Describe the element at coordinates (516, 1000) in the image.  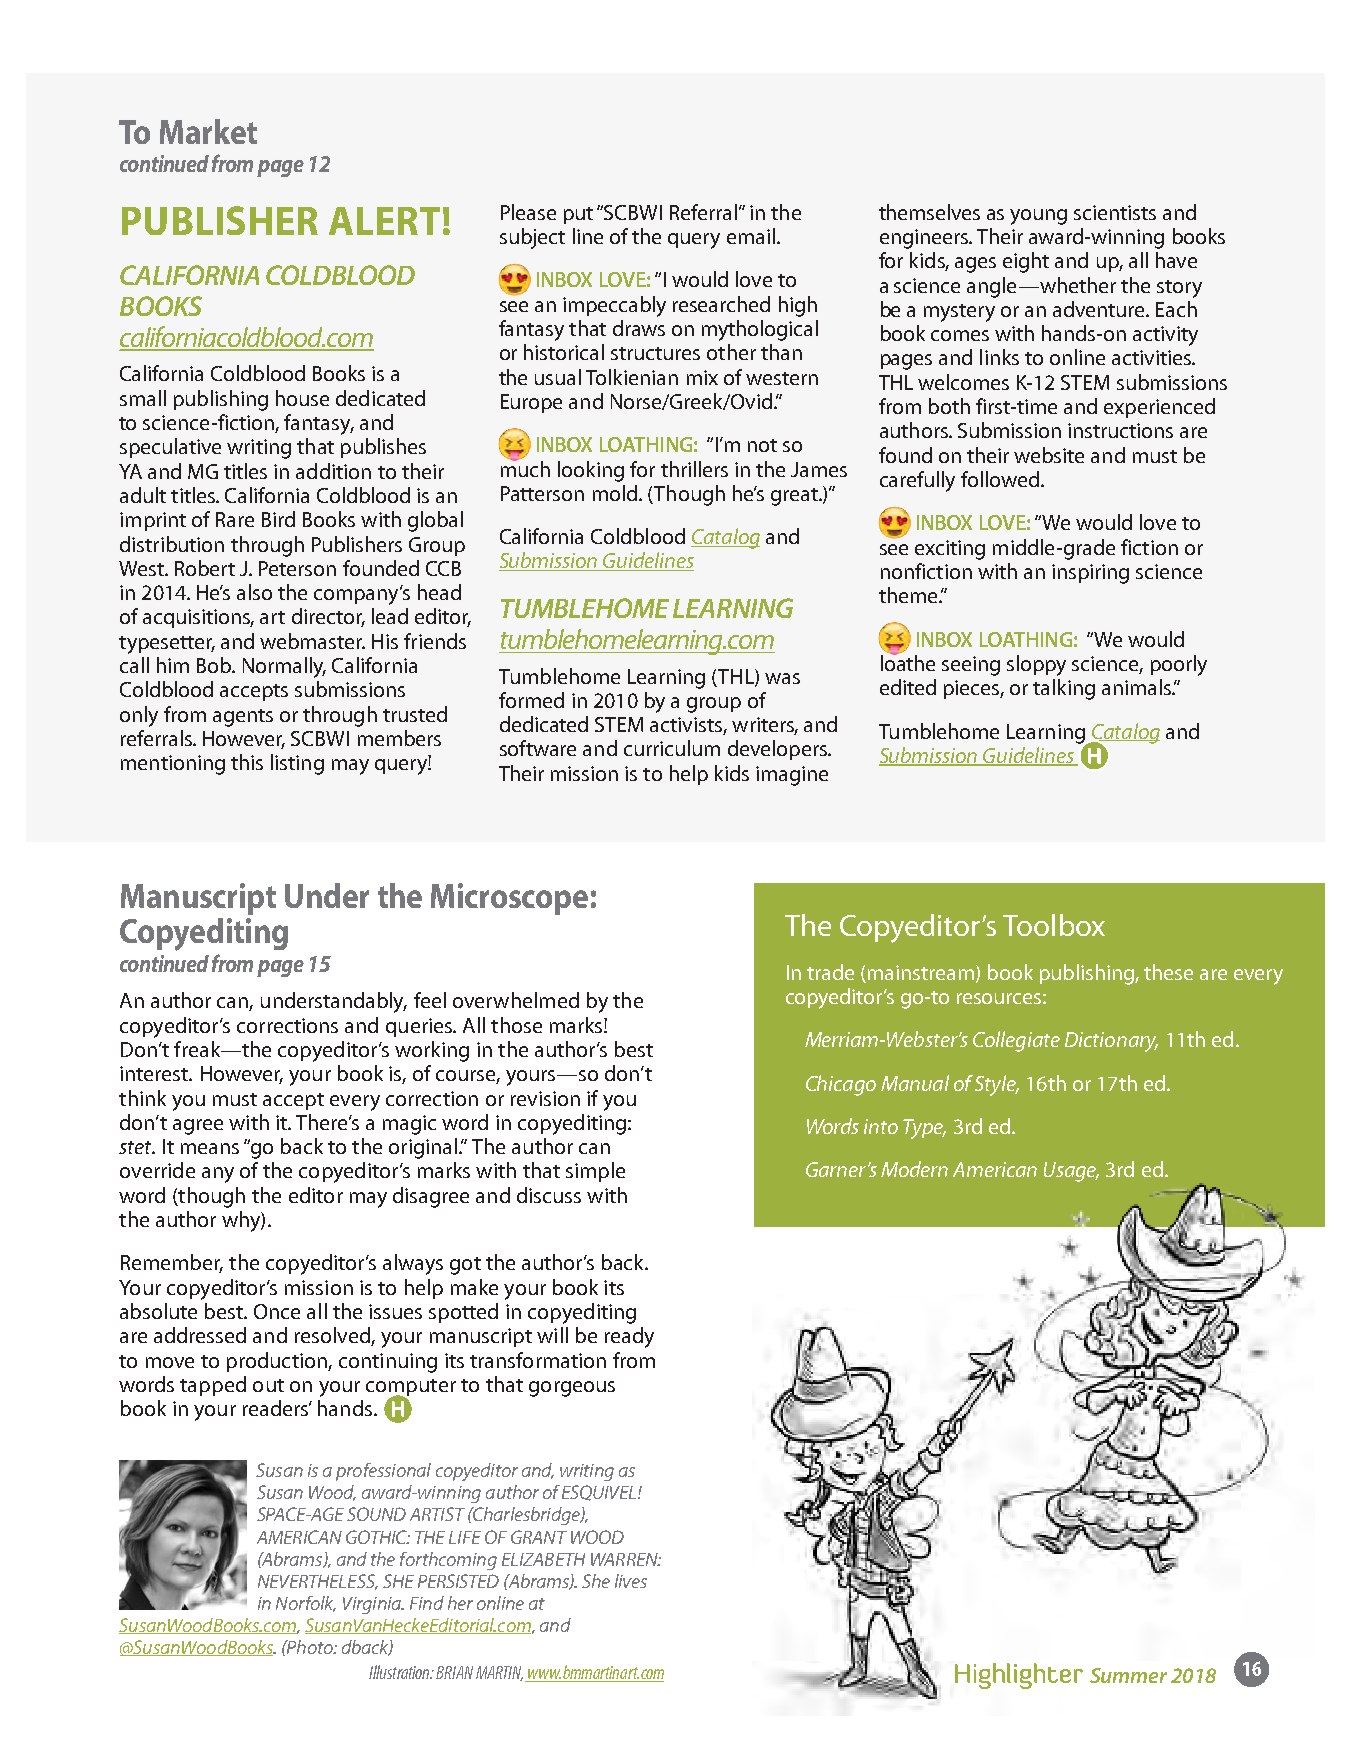
I see `overwhelmed` at that location.
